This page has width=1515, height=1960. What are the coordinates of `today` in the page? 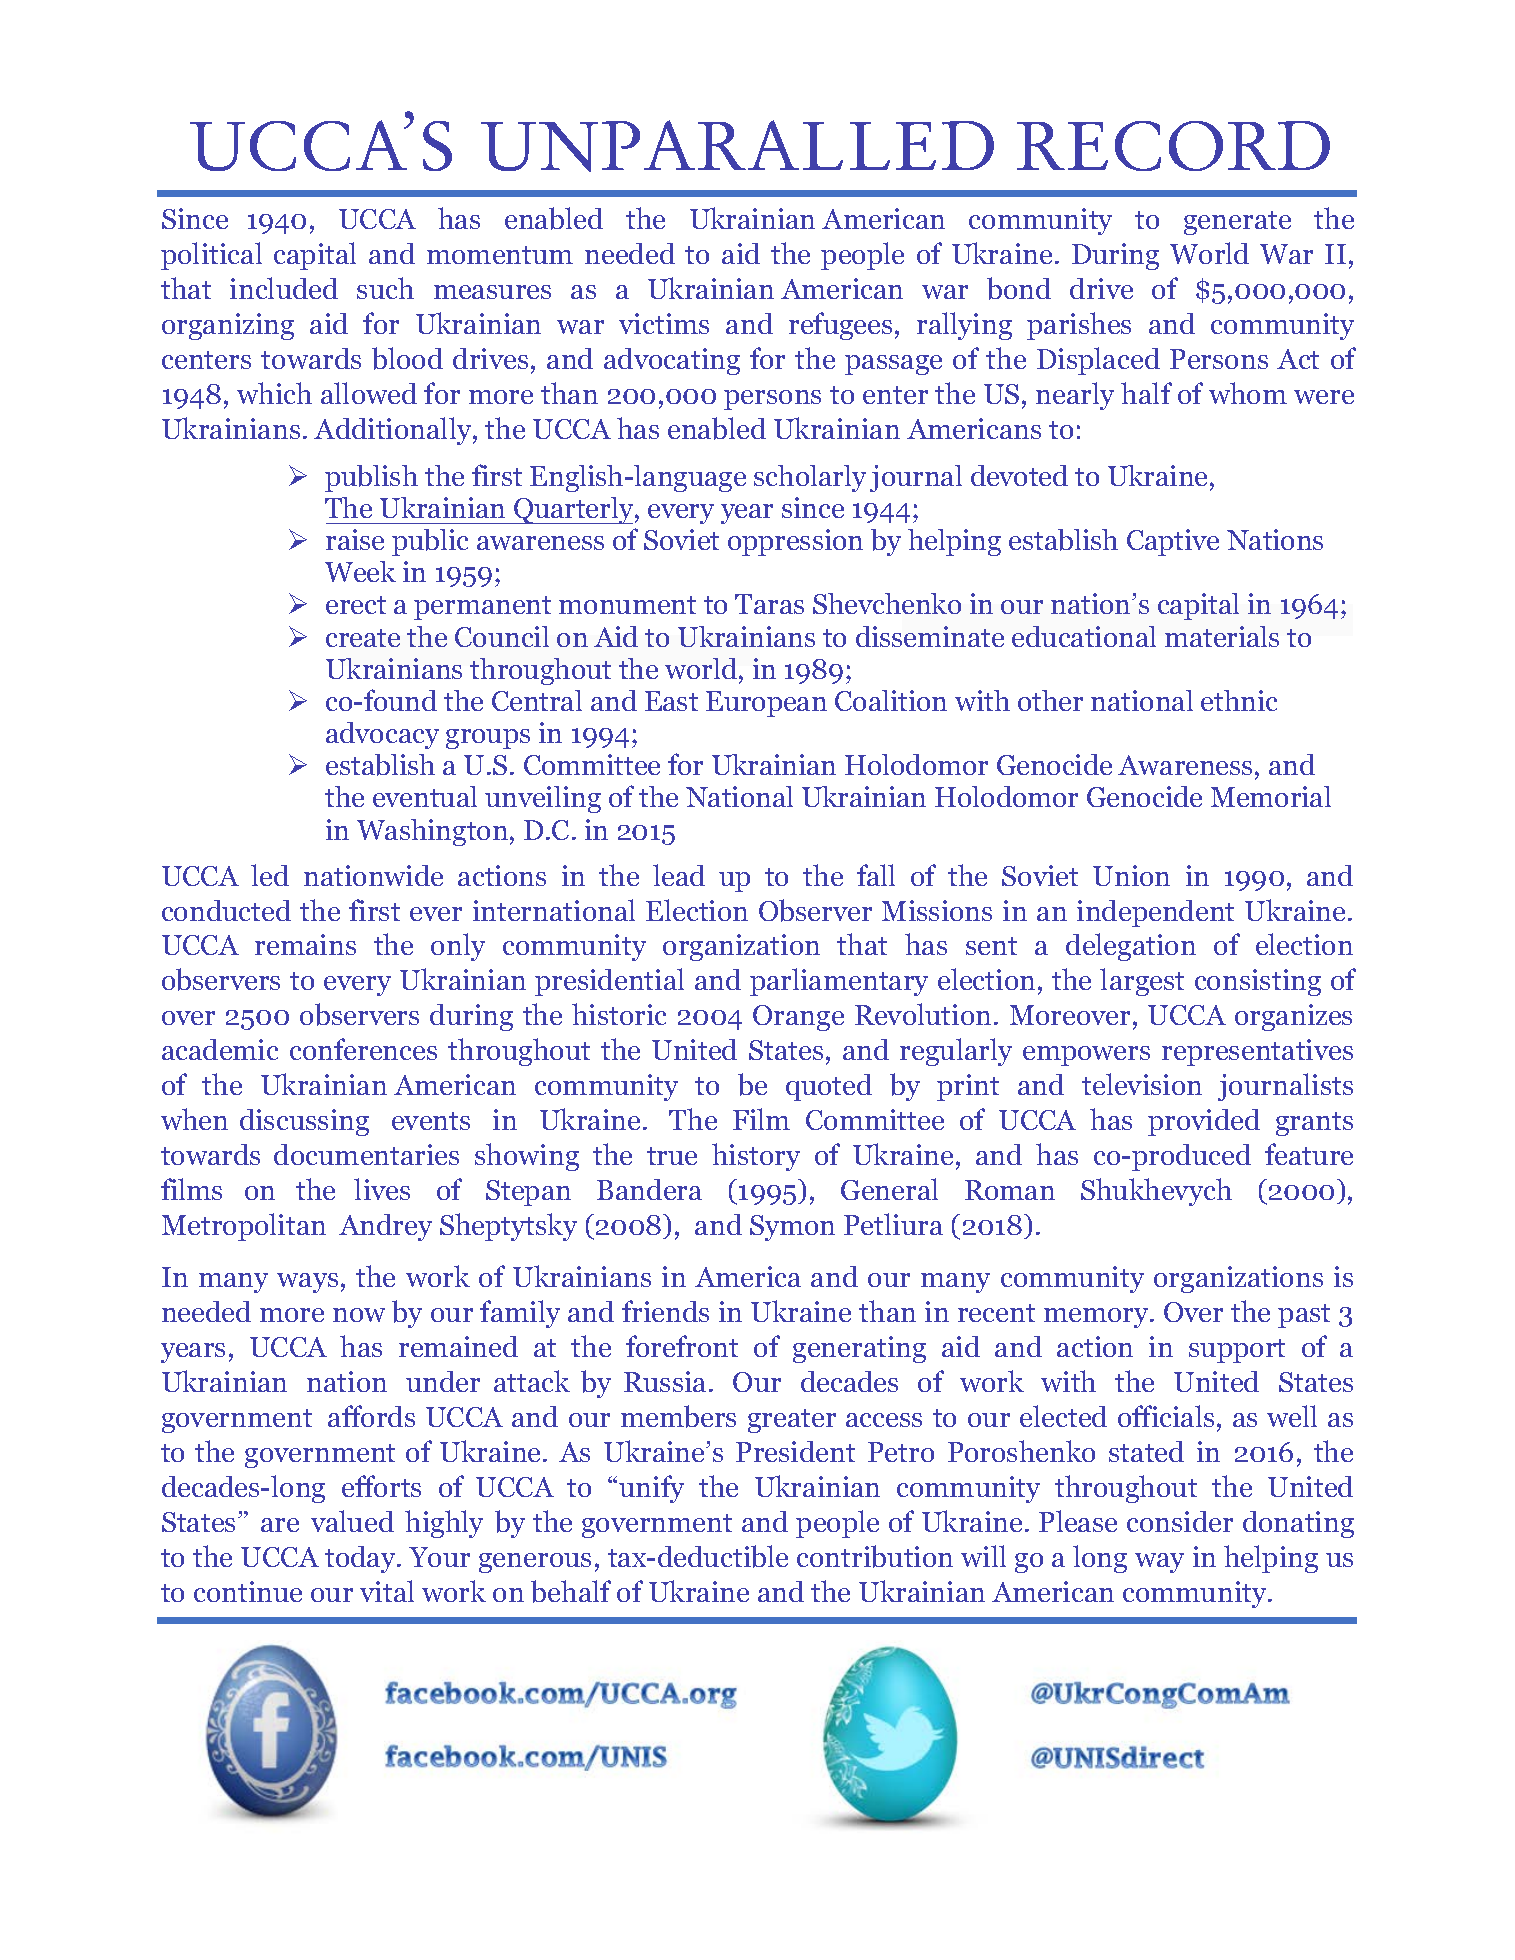 It's located at (361, 1559).
